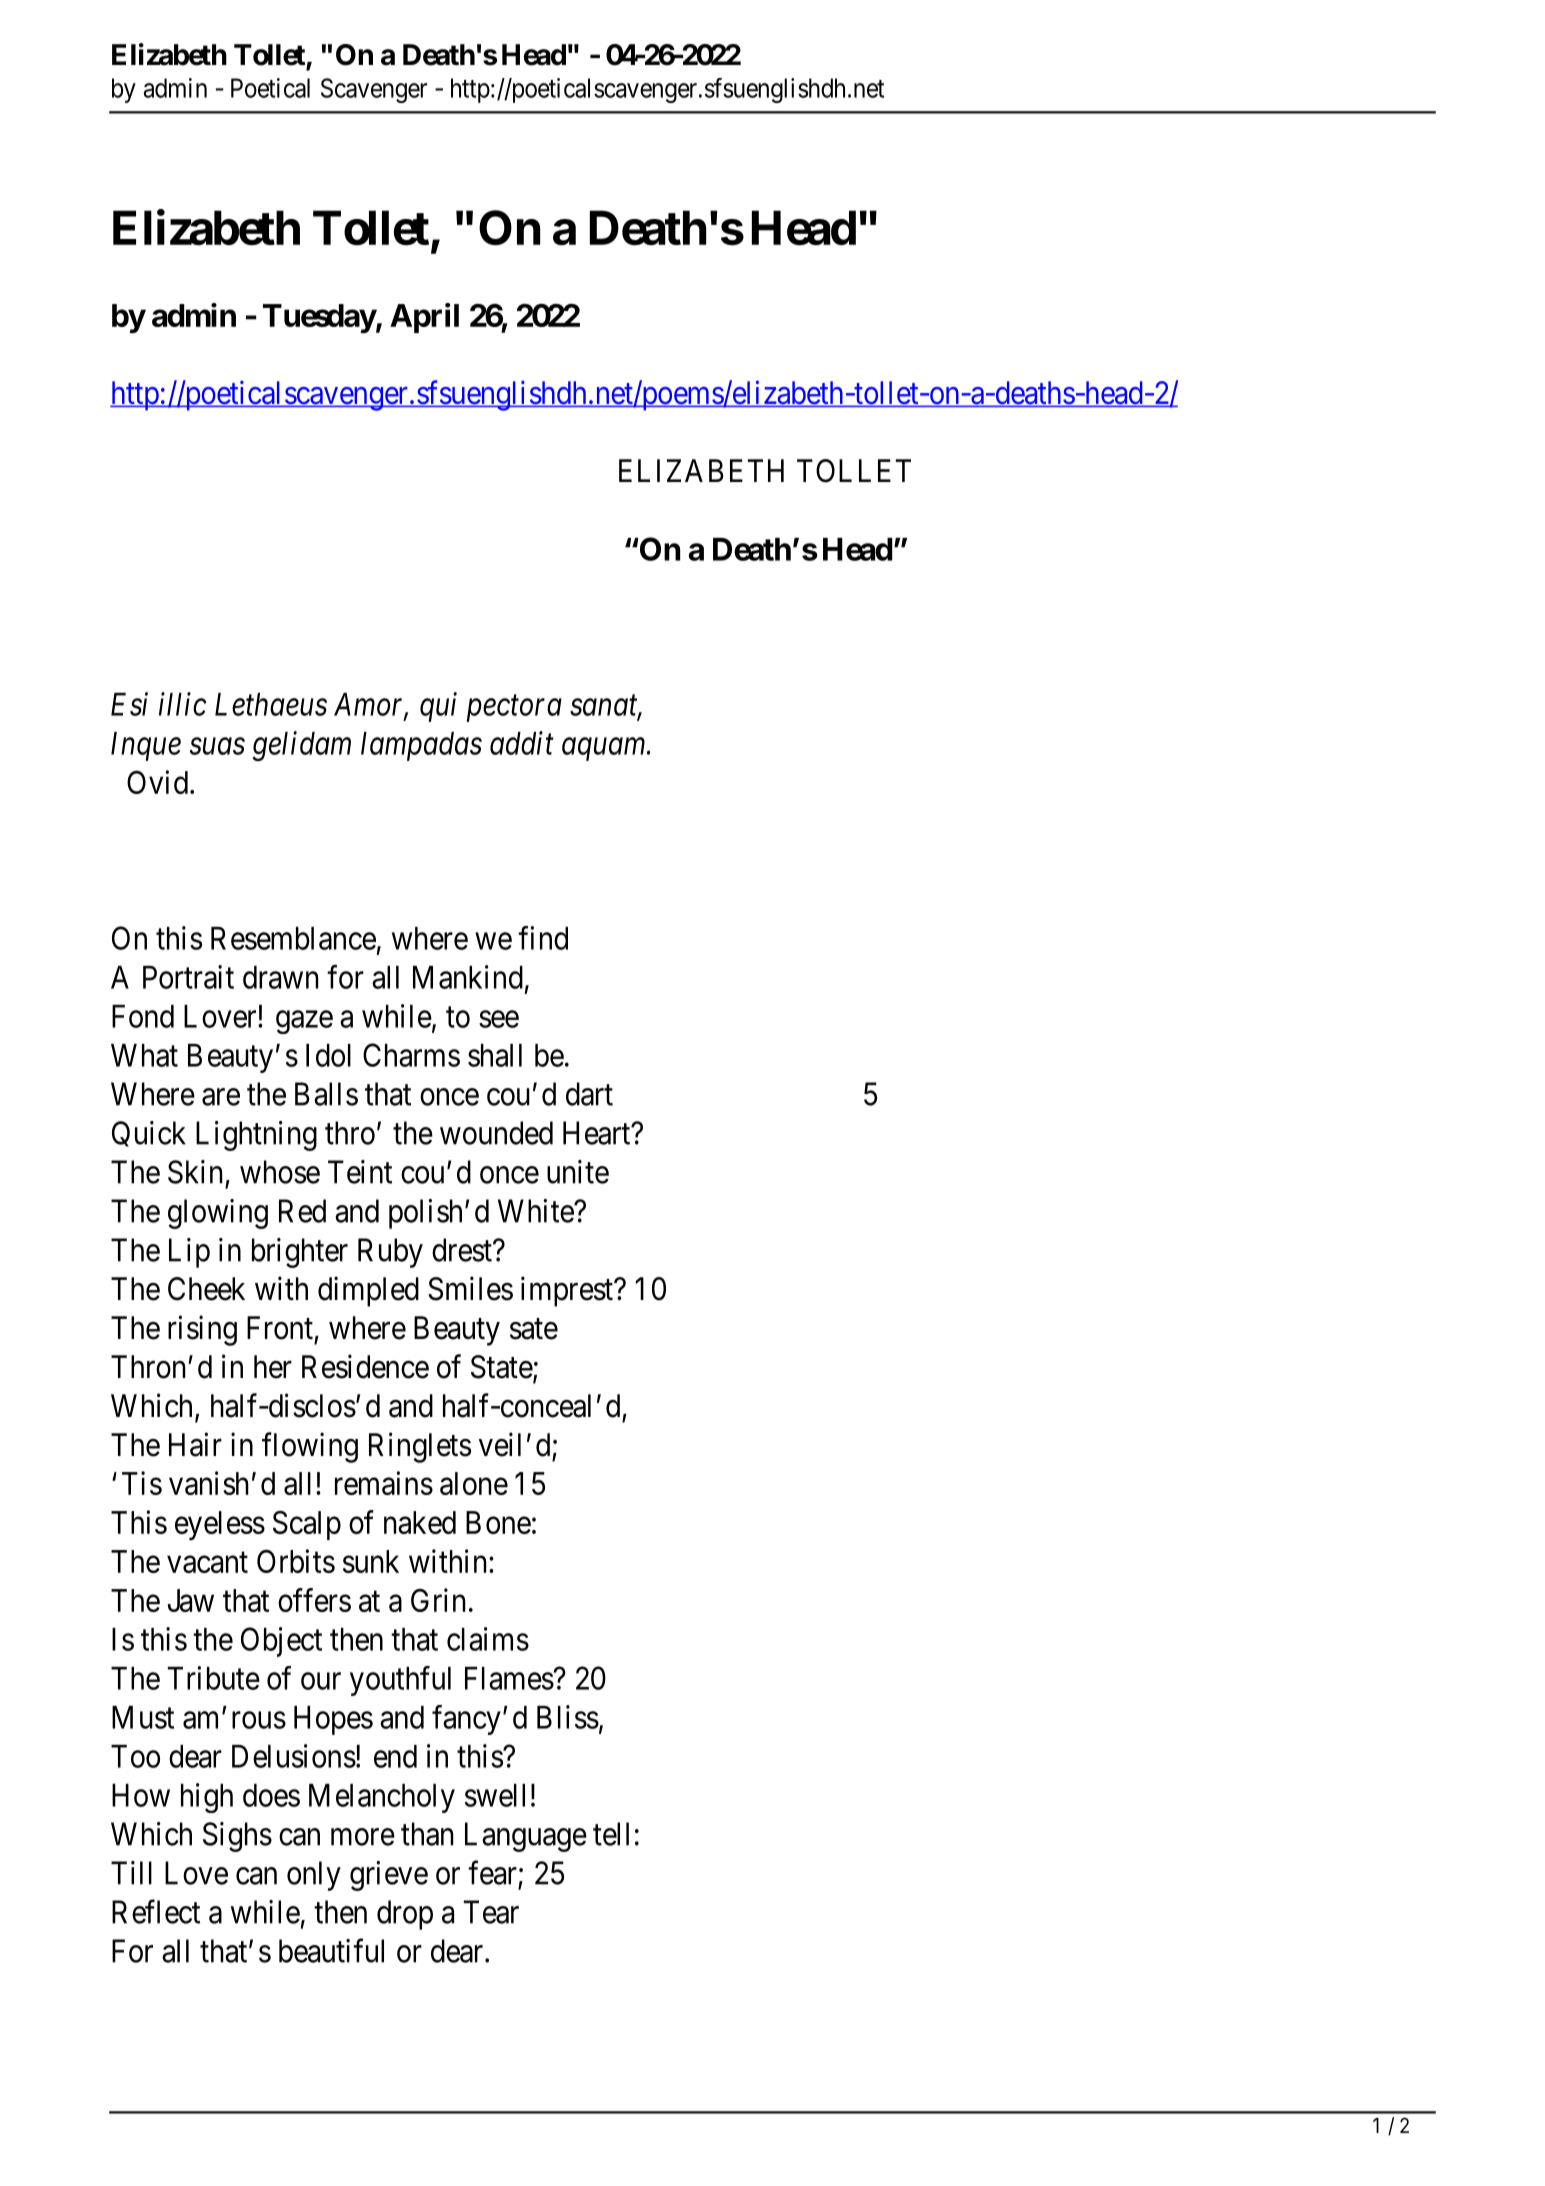 The image size is (1545, 2186). What do you see at coordinates (328, 1055) in the image?
I see `Idol` at bounding box center [328, 1055].
